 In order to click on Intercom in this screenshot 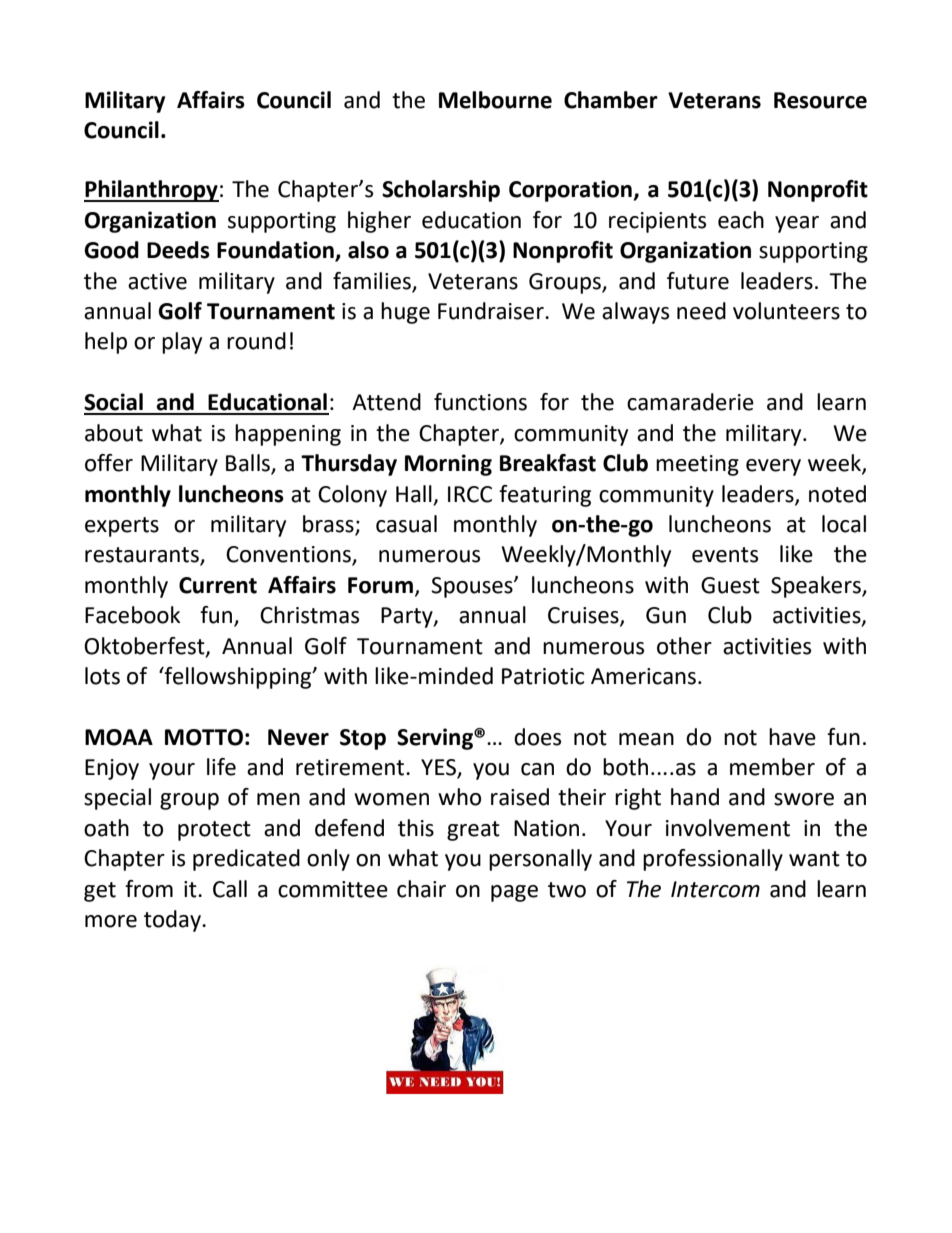, I will do `click(715, 889)`.
